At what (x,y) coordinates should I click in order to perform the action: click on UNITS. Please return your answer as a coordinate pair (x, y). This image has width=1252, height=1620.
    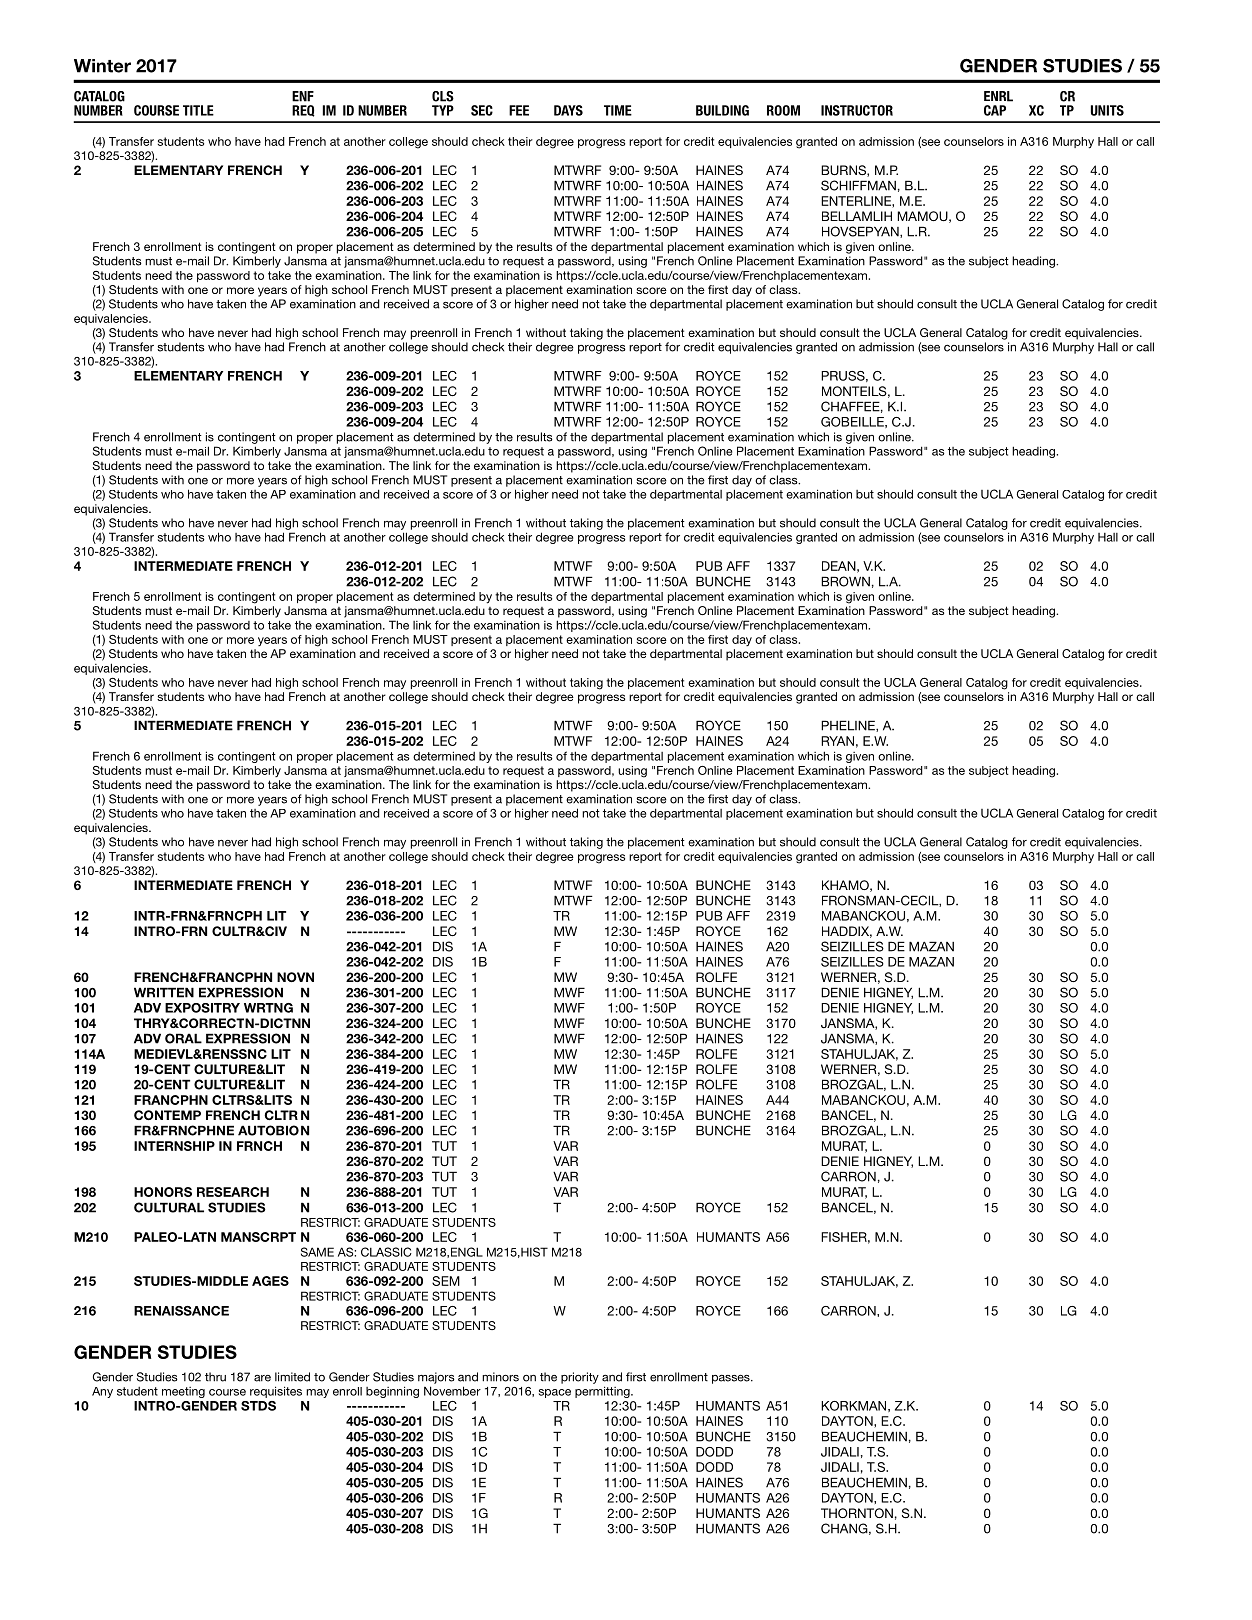
    Looking at the image, I should click on (1107, 110).
